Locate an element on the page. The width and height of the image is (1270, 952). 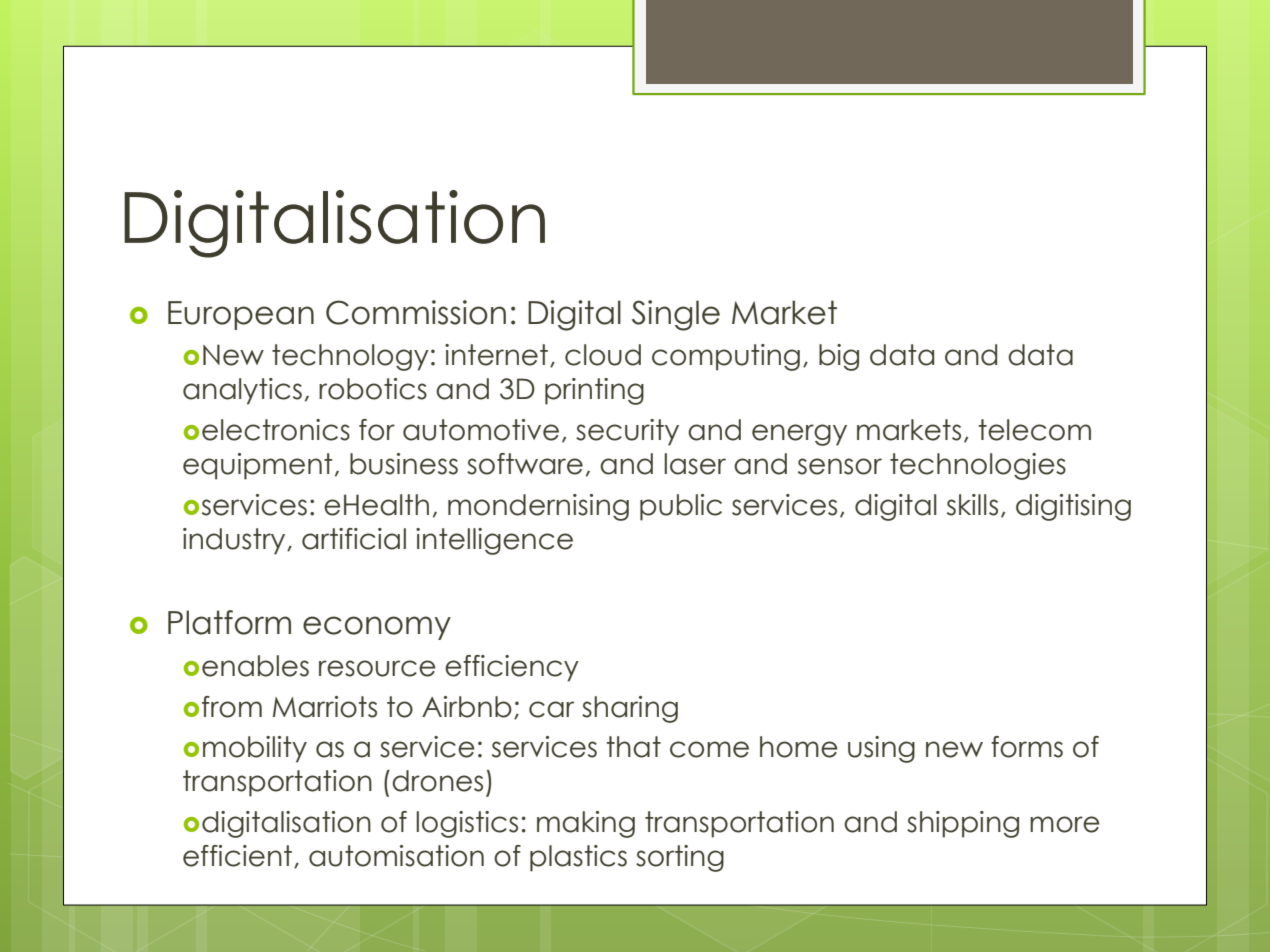
that is located at coordinates (634, 747).
